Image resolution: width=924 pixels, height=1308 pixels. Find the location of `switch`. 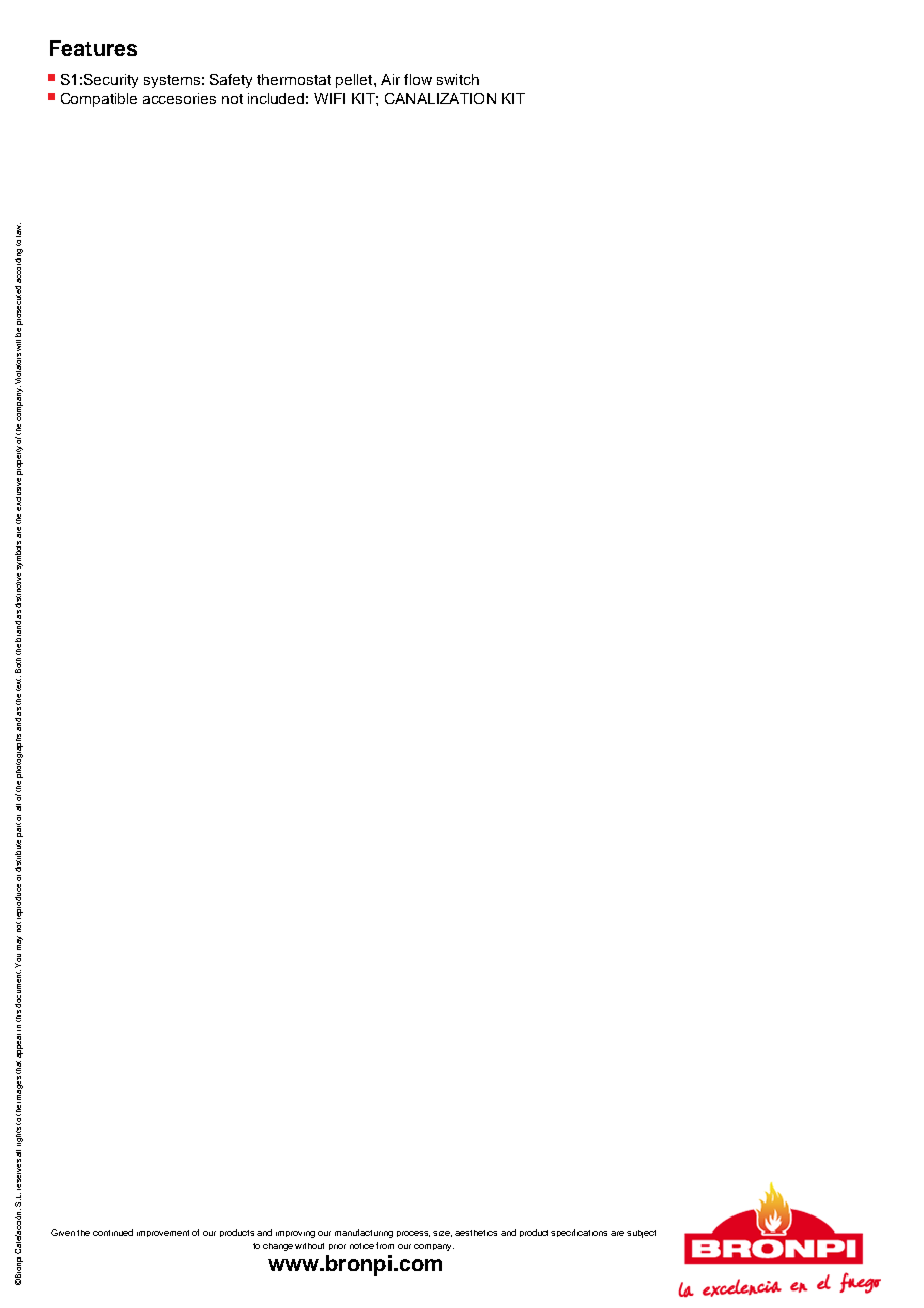

switch is located at coordinates (458, 79).
